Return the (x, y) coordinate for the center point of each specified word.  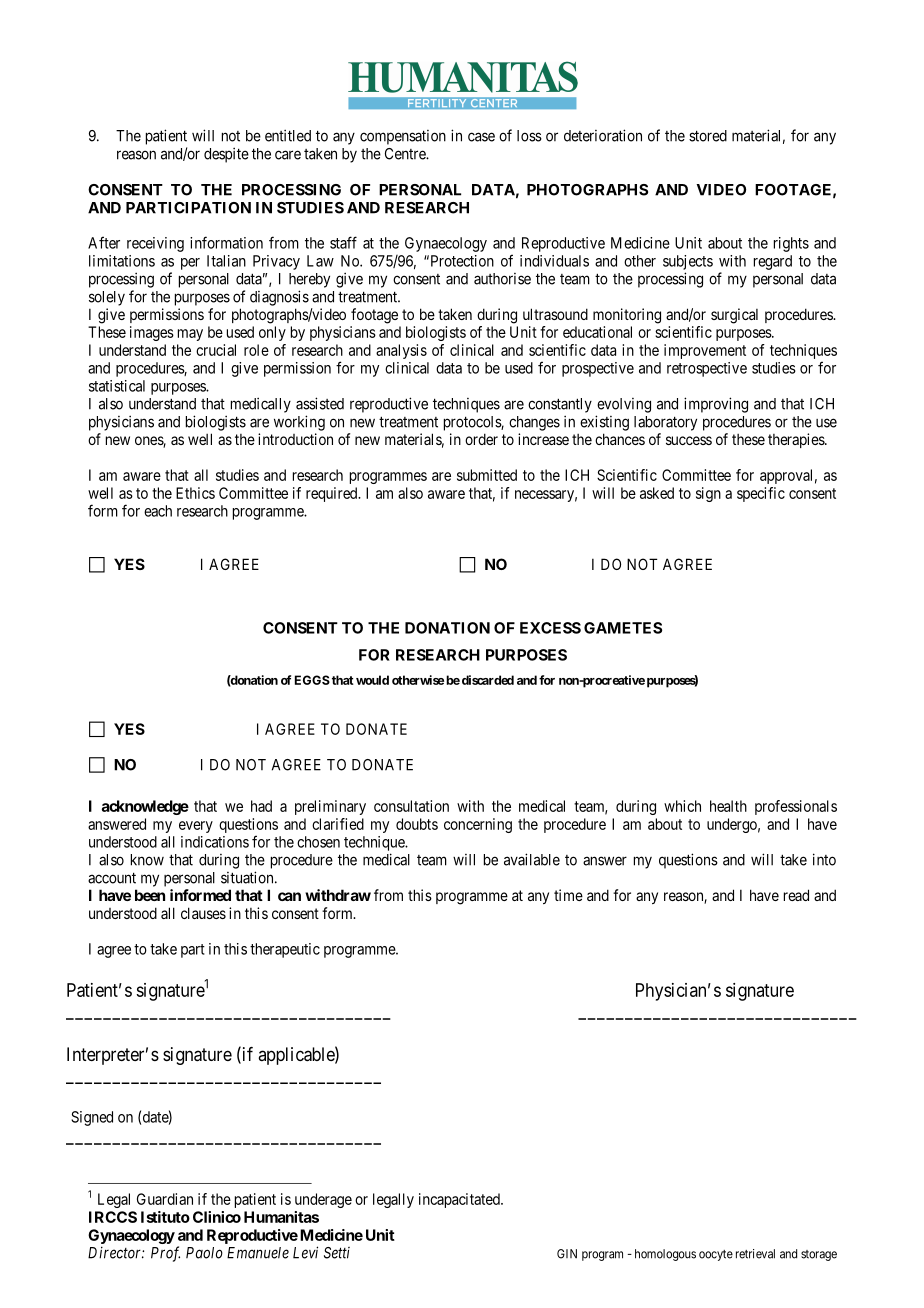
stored (708, 136)
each (158, 511)
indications (215, 842)
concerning (478, 825)
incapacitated (460, 1200)
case (481, 137)
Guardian (165, 1199)
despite (226, 155)
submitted (487, 475)
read (796, 895)
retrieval (755, 1254)
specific (761, 494)
